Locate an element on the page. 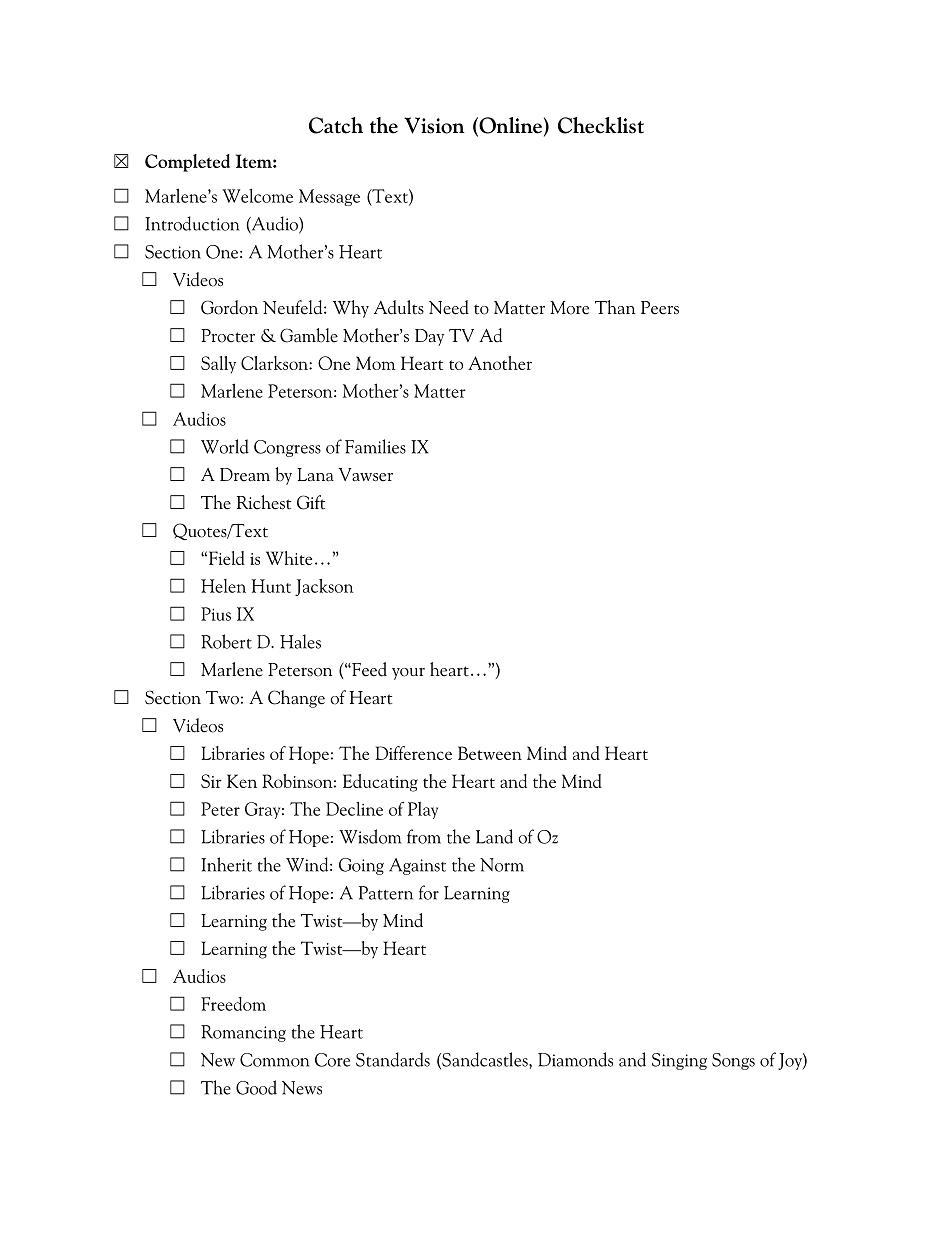 This image has height=1233, width=952. your is located at coordinates (408, 674).
